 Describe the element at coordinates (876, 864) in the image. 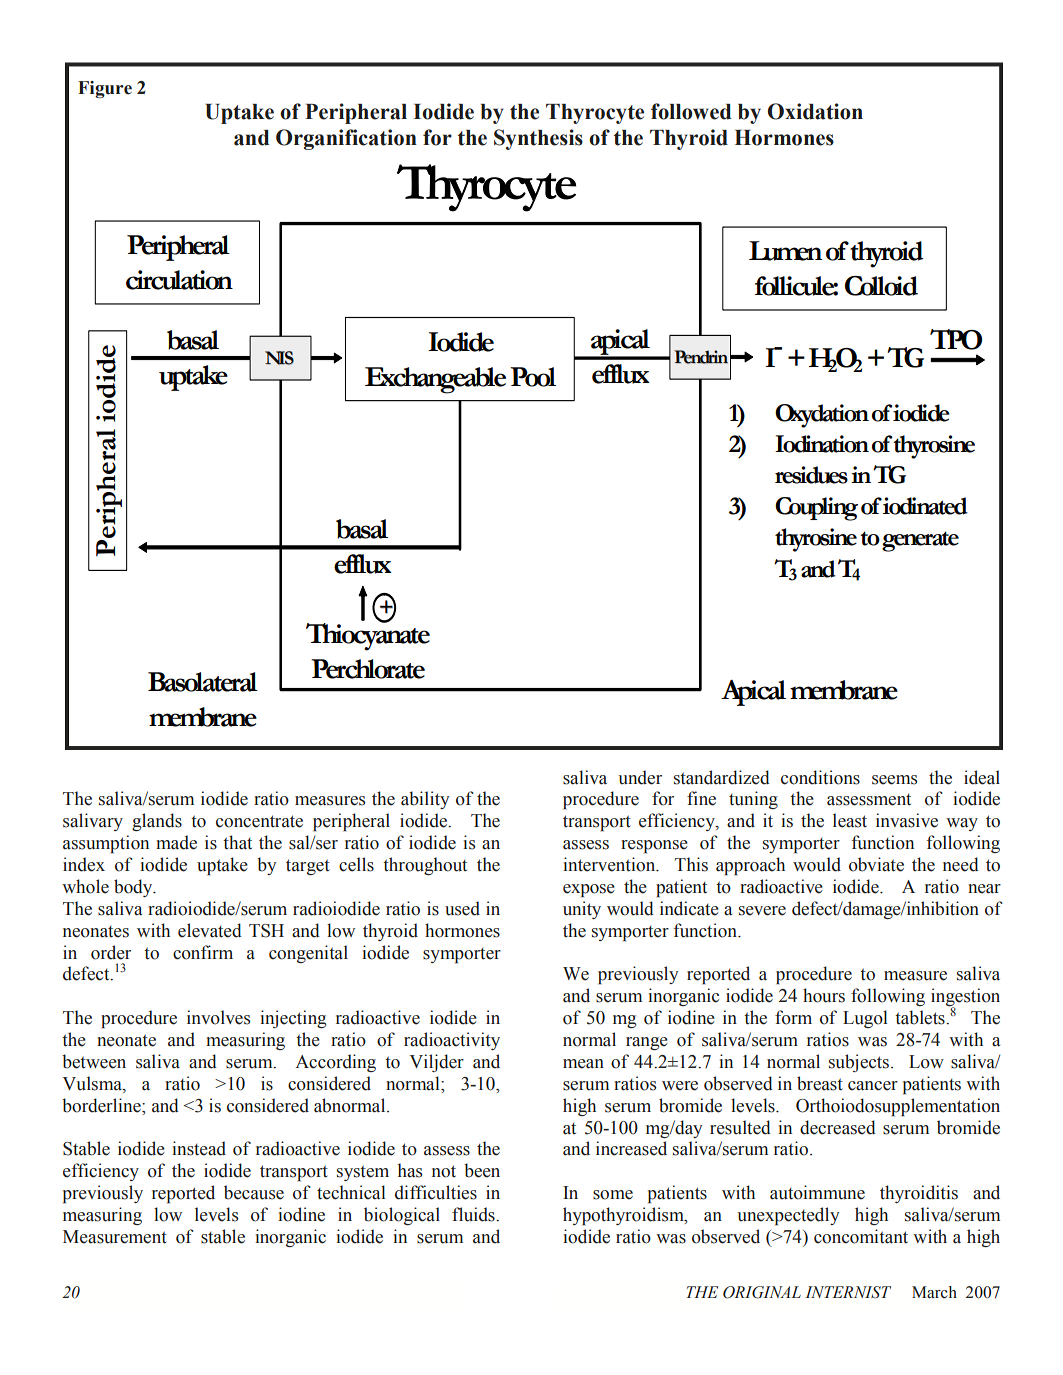

I see `obviate` at that location.
